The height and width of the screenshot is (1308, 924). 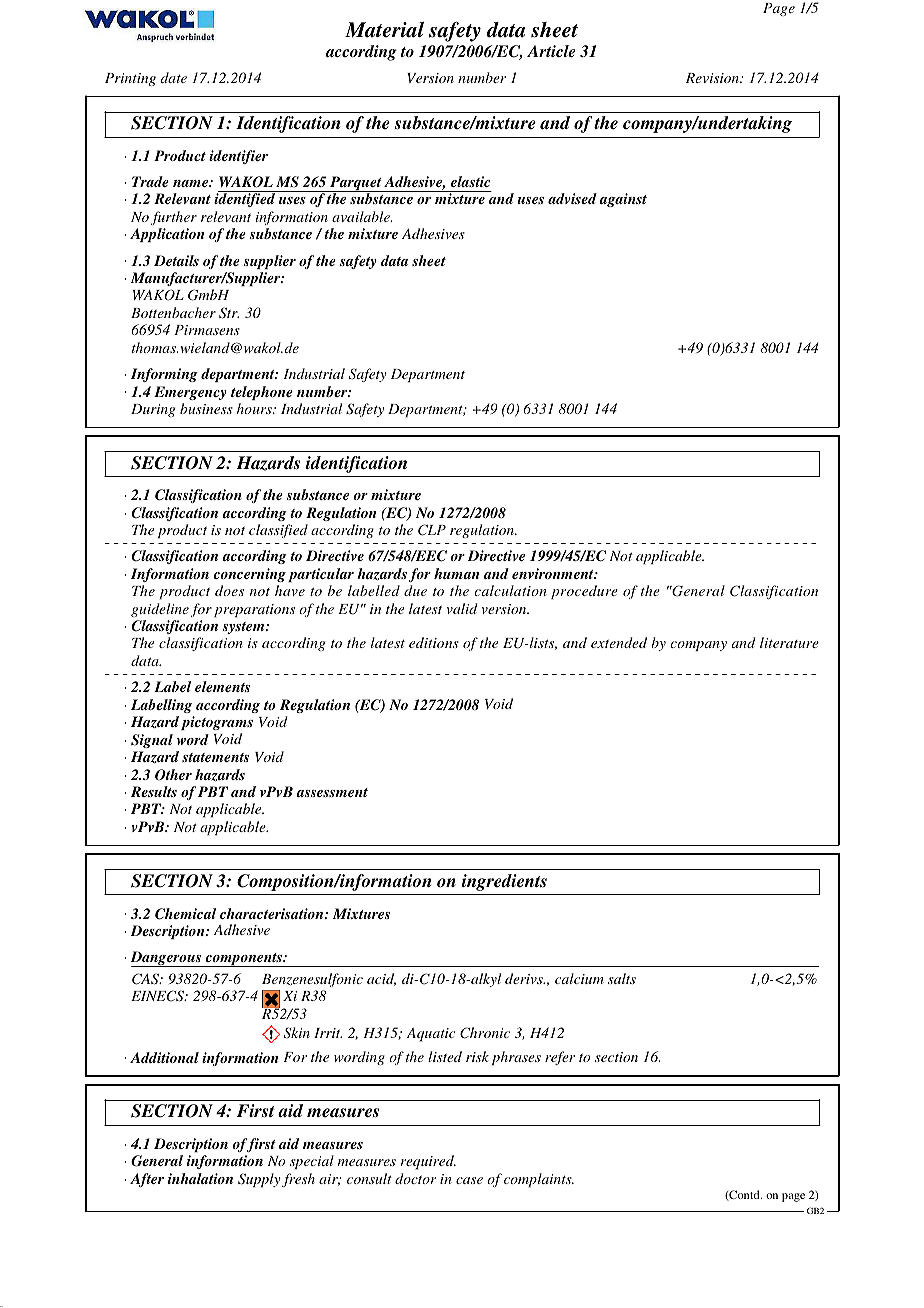 I want to click on date, so click(x=173, y=77).
